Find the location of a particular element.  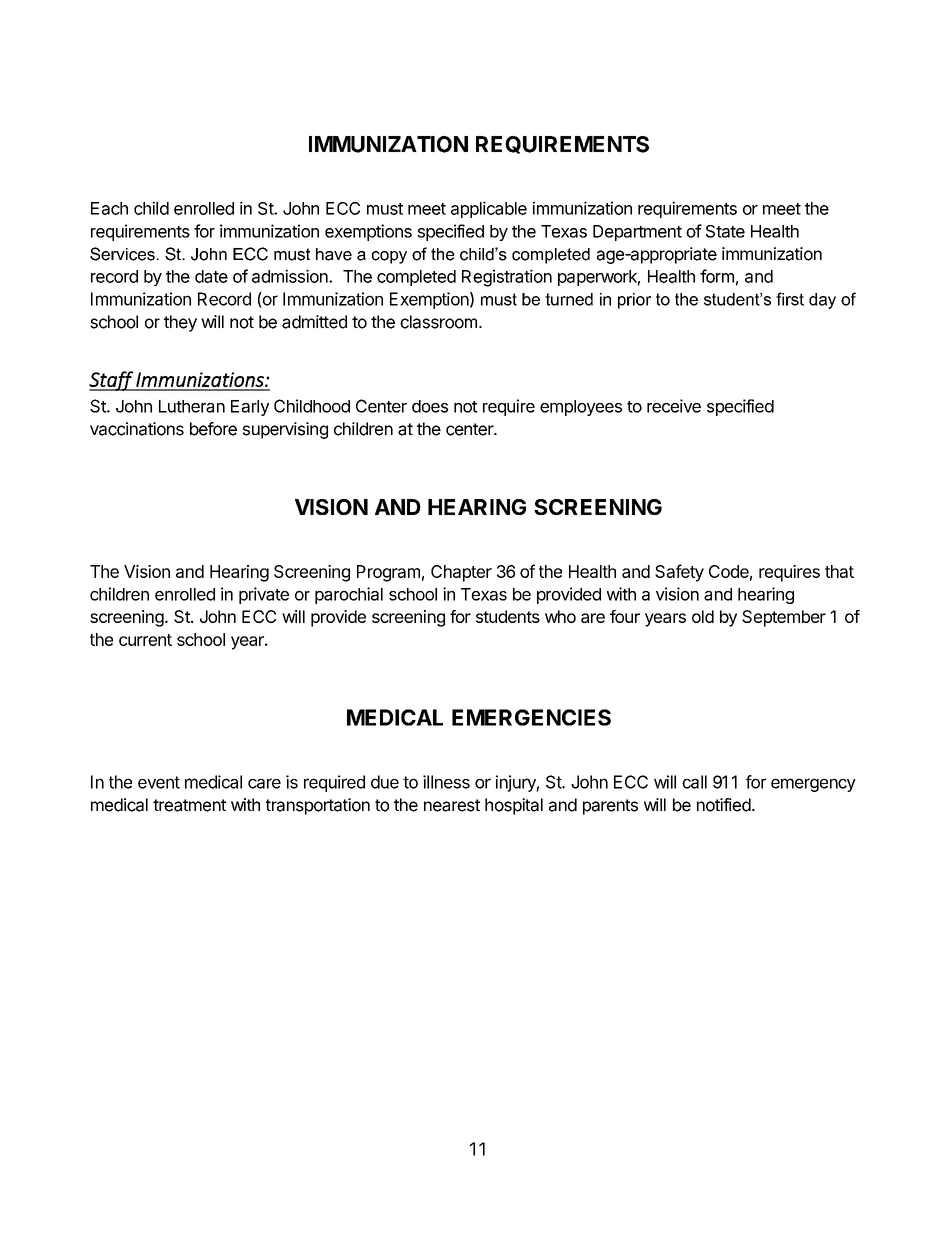

does is located at coordinates (430, 406).
